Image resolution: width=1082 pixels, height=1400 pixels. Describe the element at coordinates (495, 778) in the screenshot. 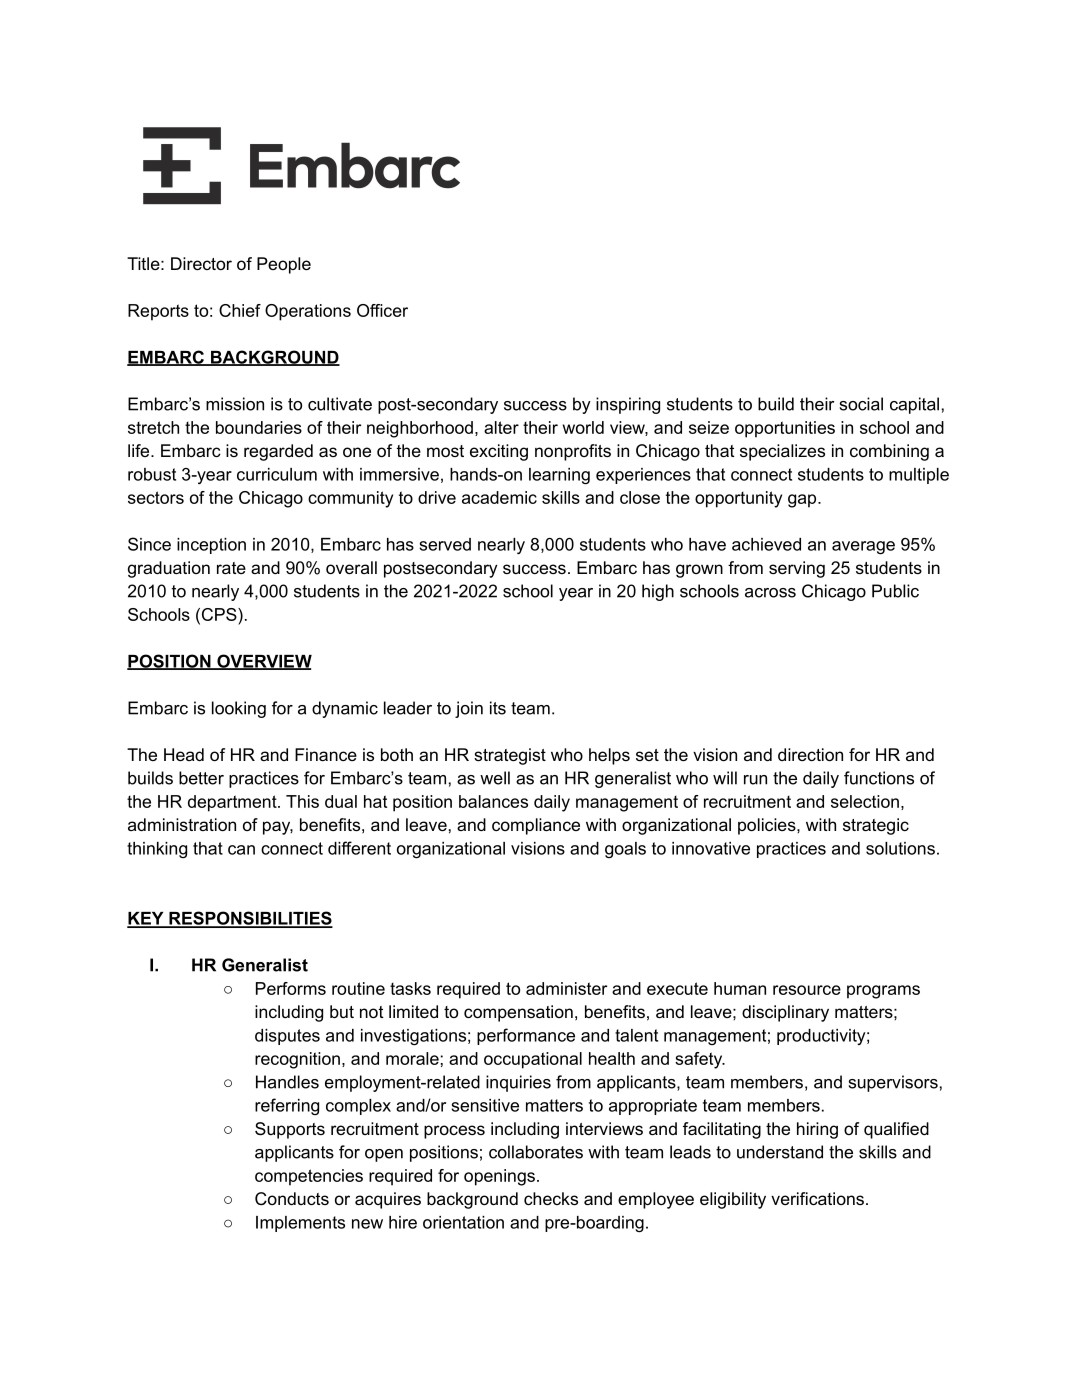

I see `well` at that location.
